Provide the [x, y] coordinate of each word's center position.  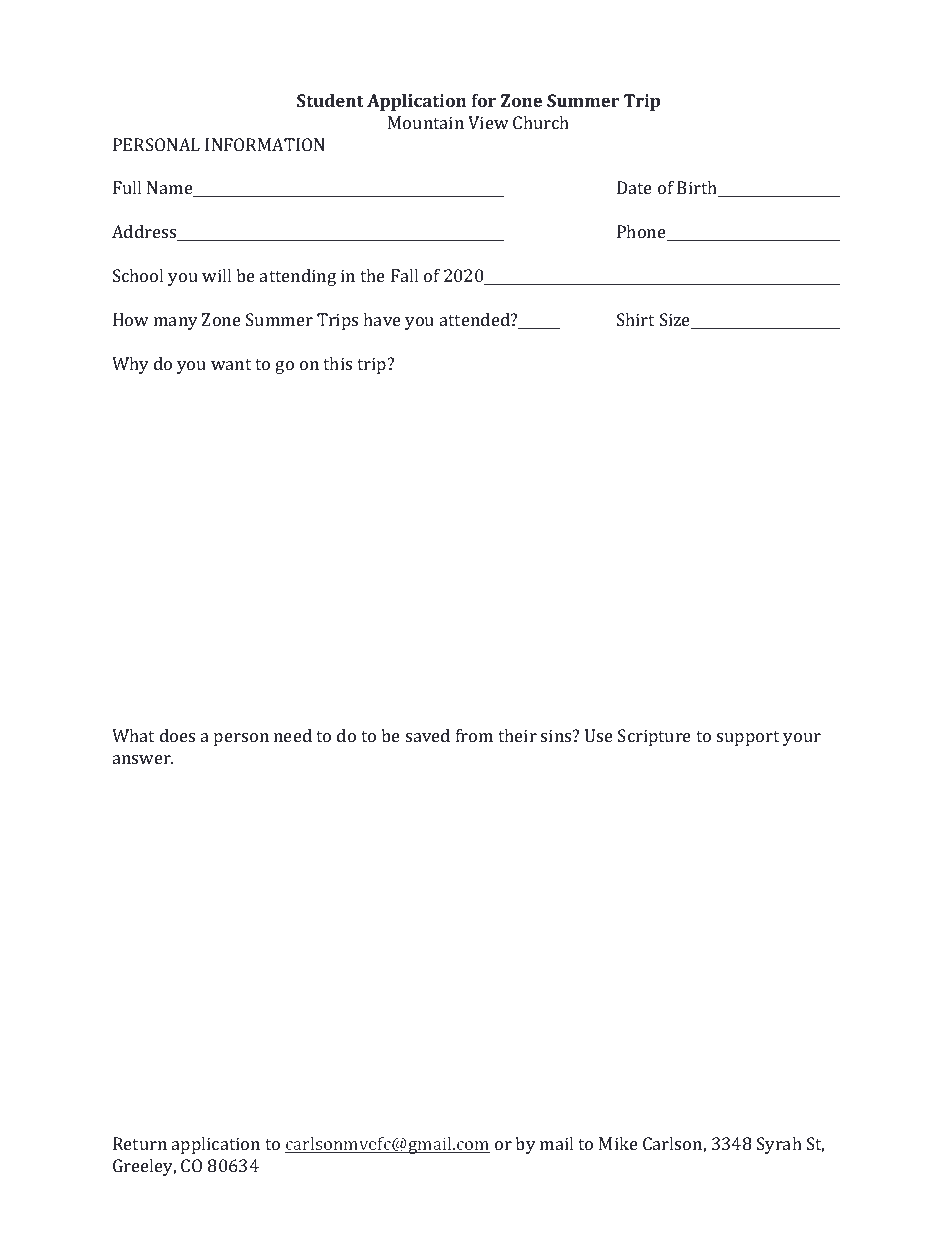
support [748, 738]
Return [140, 1143]
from [474, 735]
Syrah [779, 1145]
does [177, 735]
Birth [698, 189]
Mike [618, 1143]
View [488, 122]
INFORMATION [265, 144]
